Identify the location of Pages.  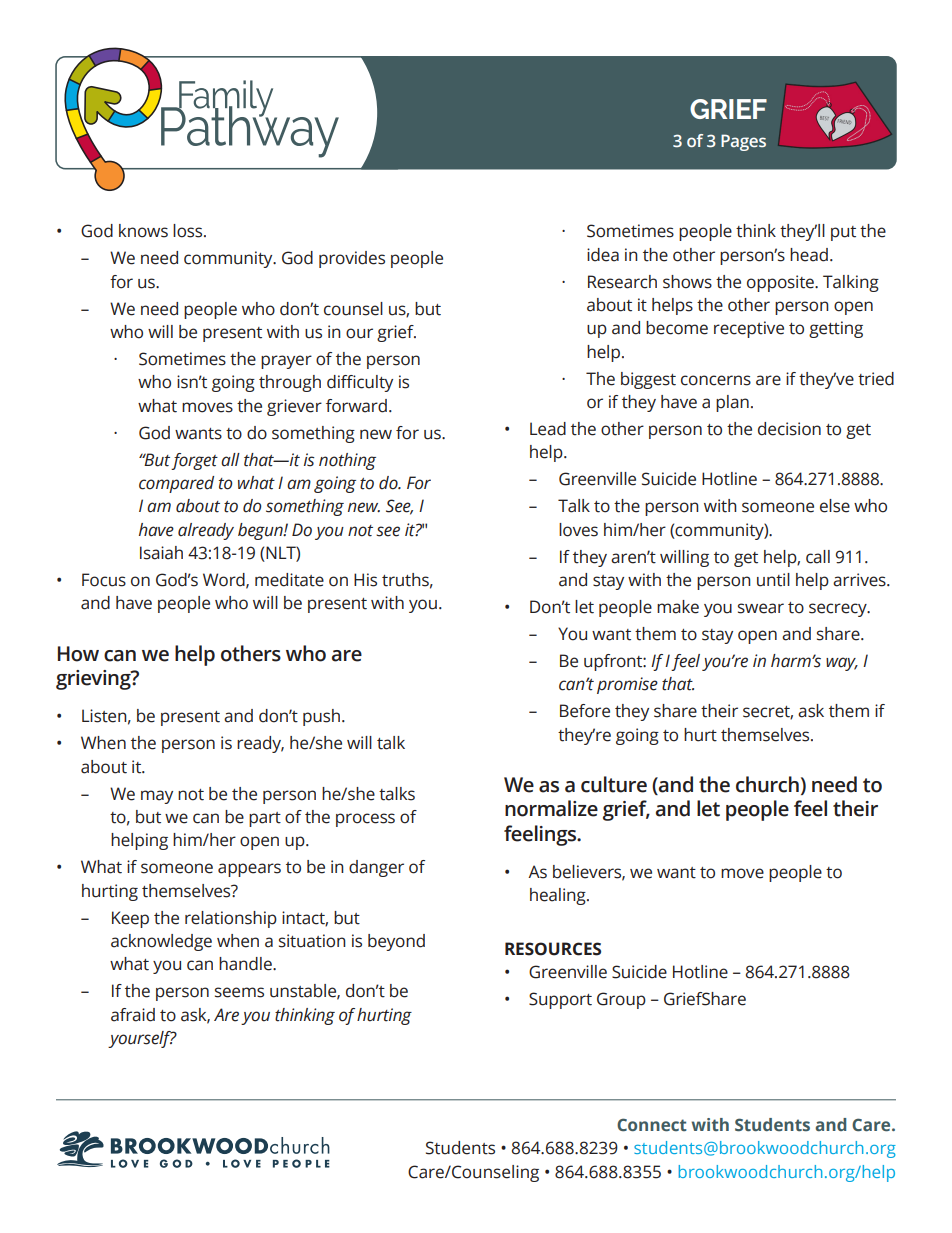
(743, 142).
